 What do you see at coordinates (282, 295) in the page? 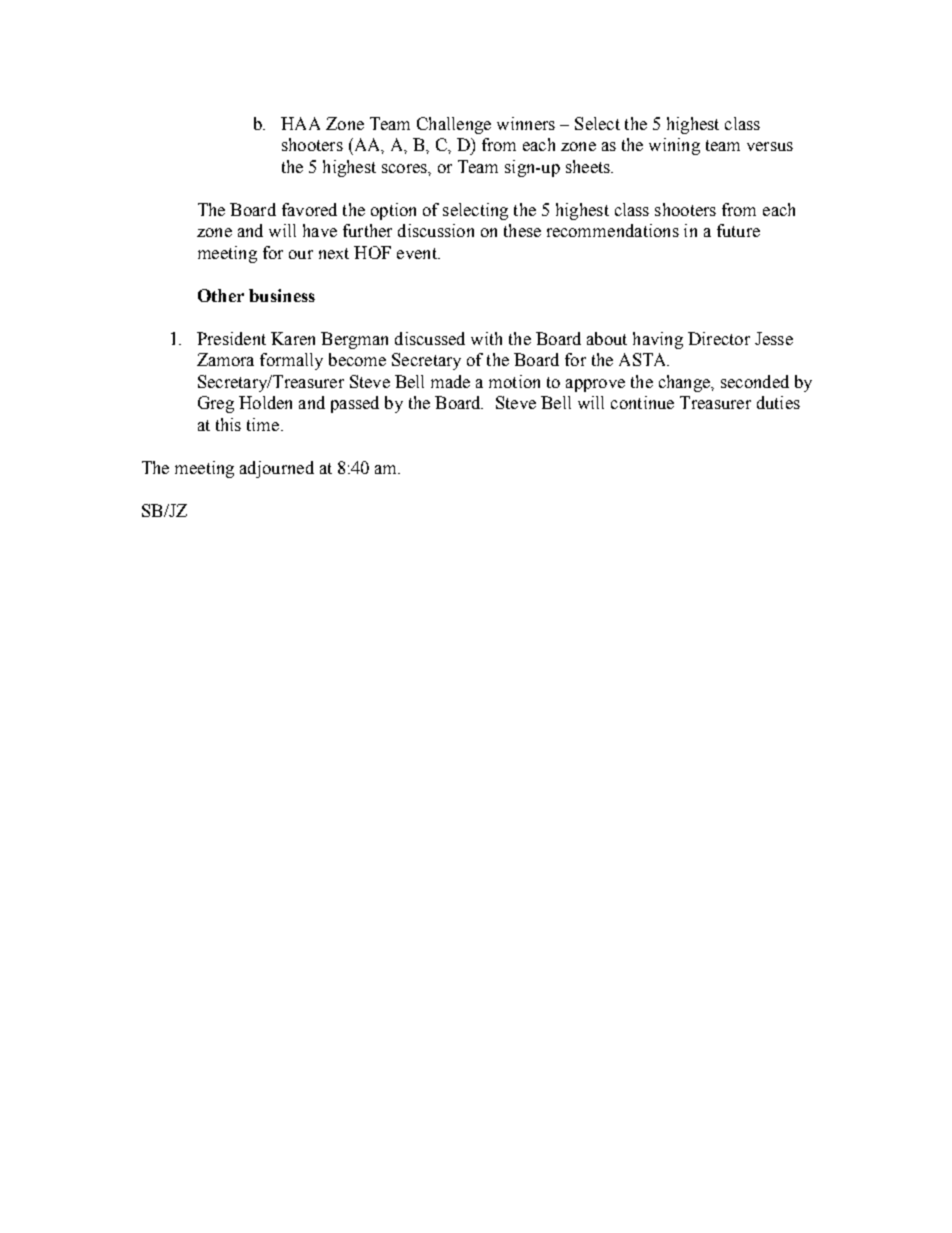
I see `business` at bounding box center [282, 295].
